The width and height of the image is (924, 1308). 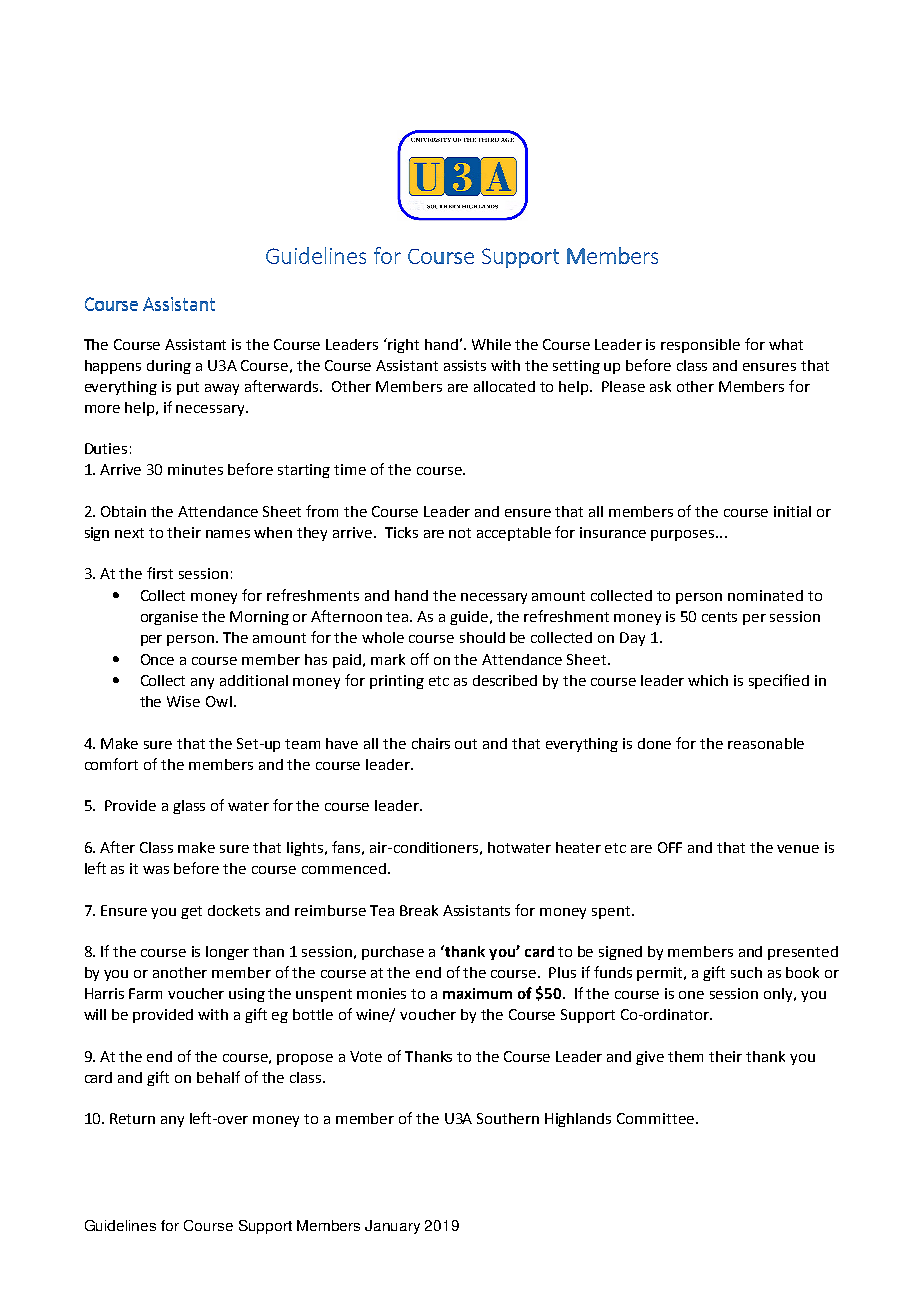 I want to click on January, so click(x=392, y=1227).
